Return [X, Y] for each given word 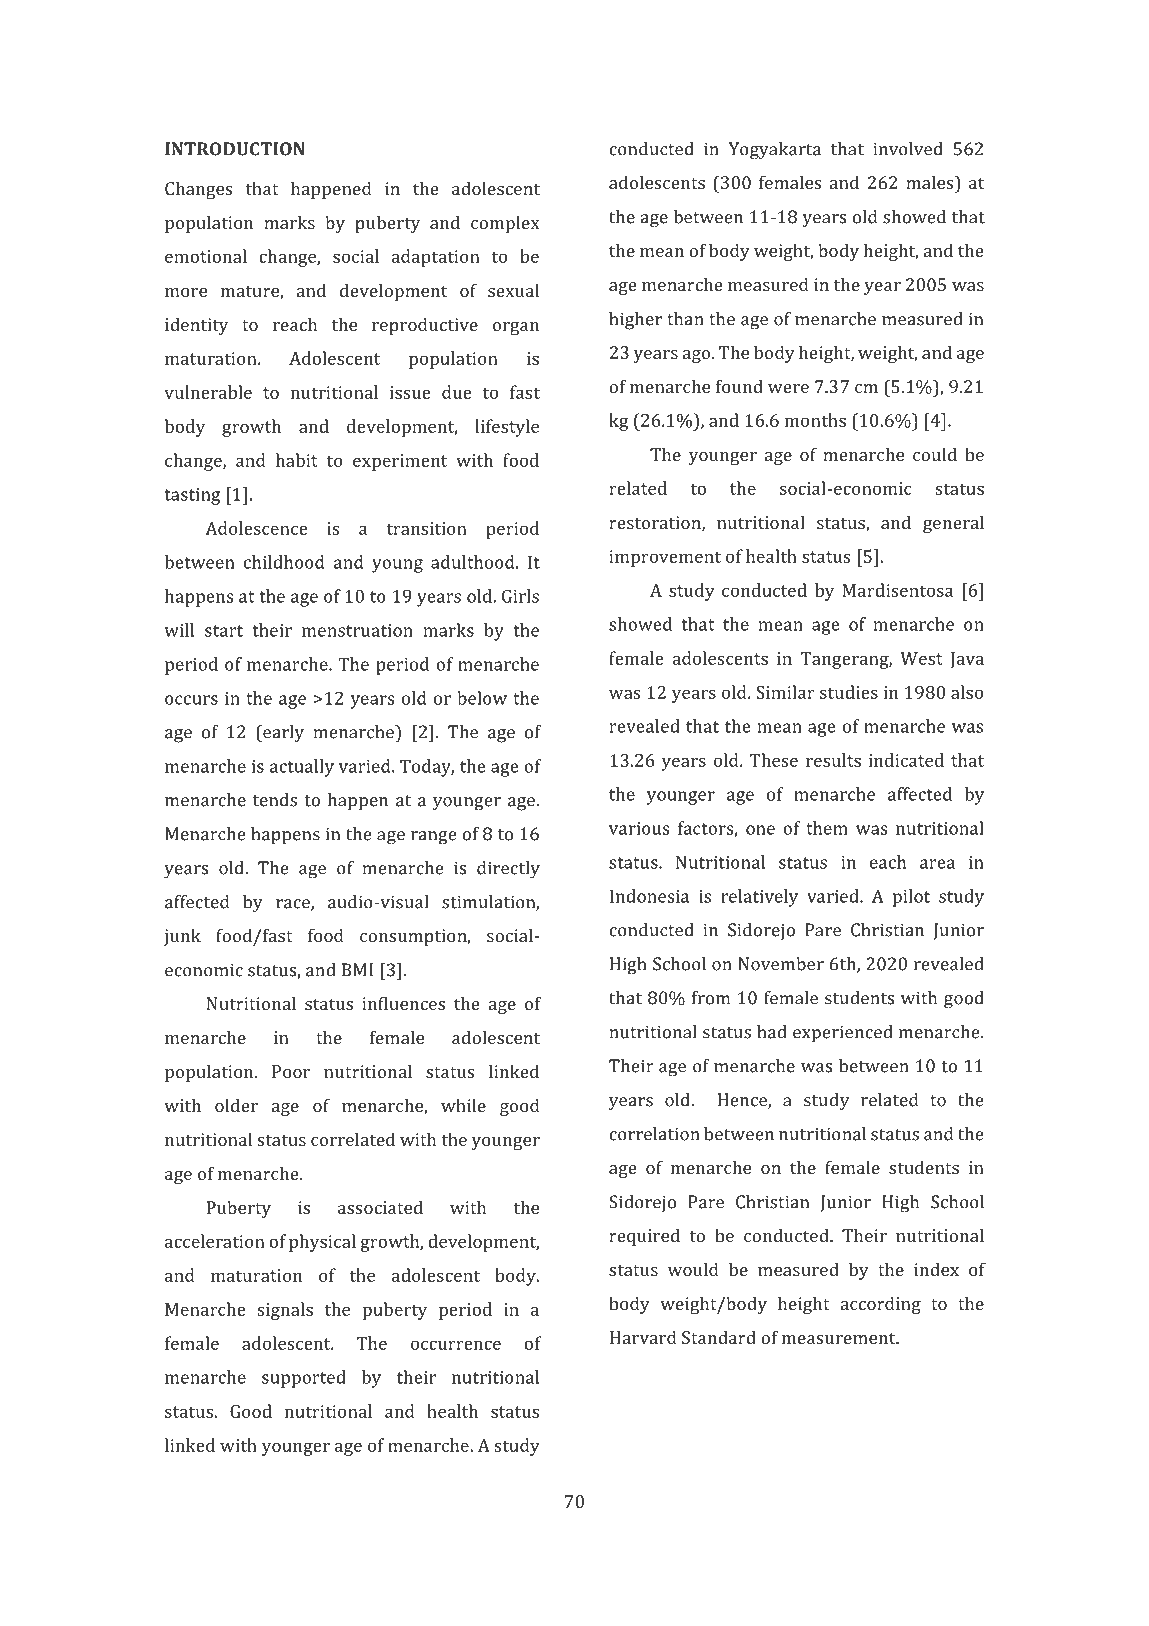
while [463, 1105]
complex [505, 224]
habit [297, 460]
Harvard [643, 1337]
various [639, 828]
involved [908, 149]
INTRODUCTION [235, 149]
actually [302, 768]
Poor [291, 1071]
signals [285, 1311]
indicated [906, 760]
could [935, 454]
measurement [840, 1338]
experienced [843, 1034]
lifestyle [507, 428]
